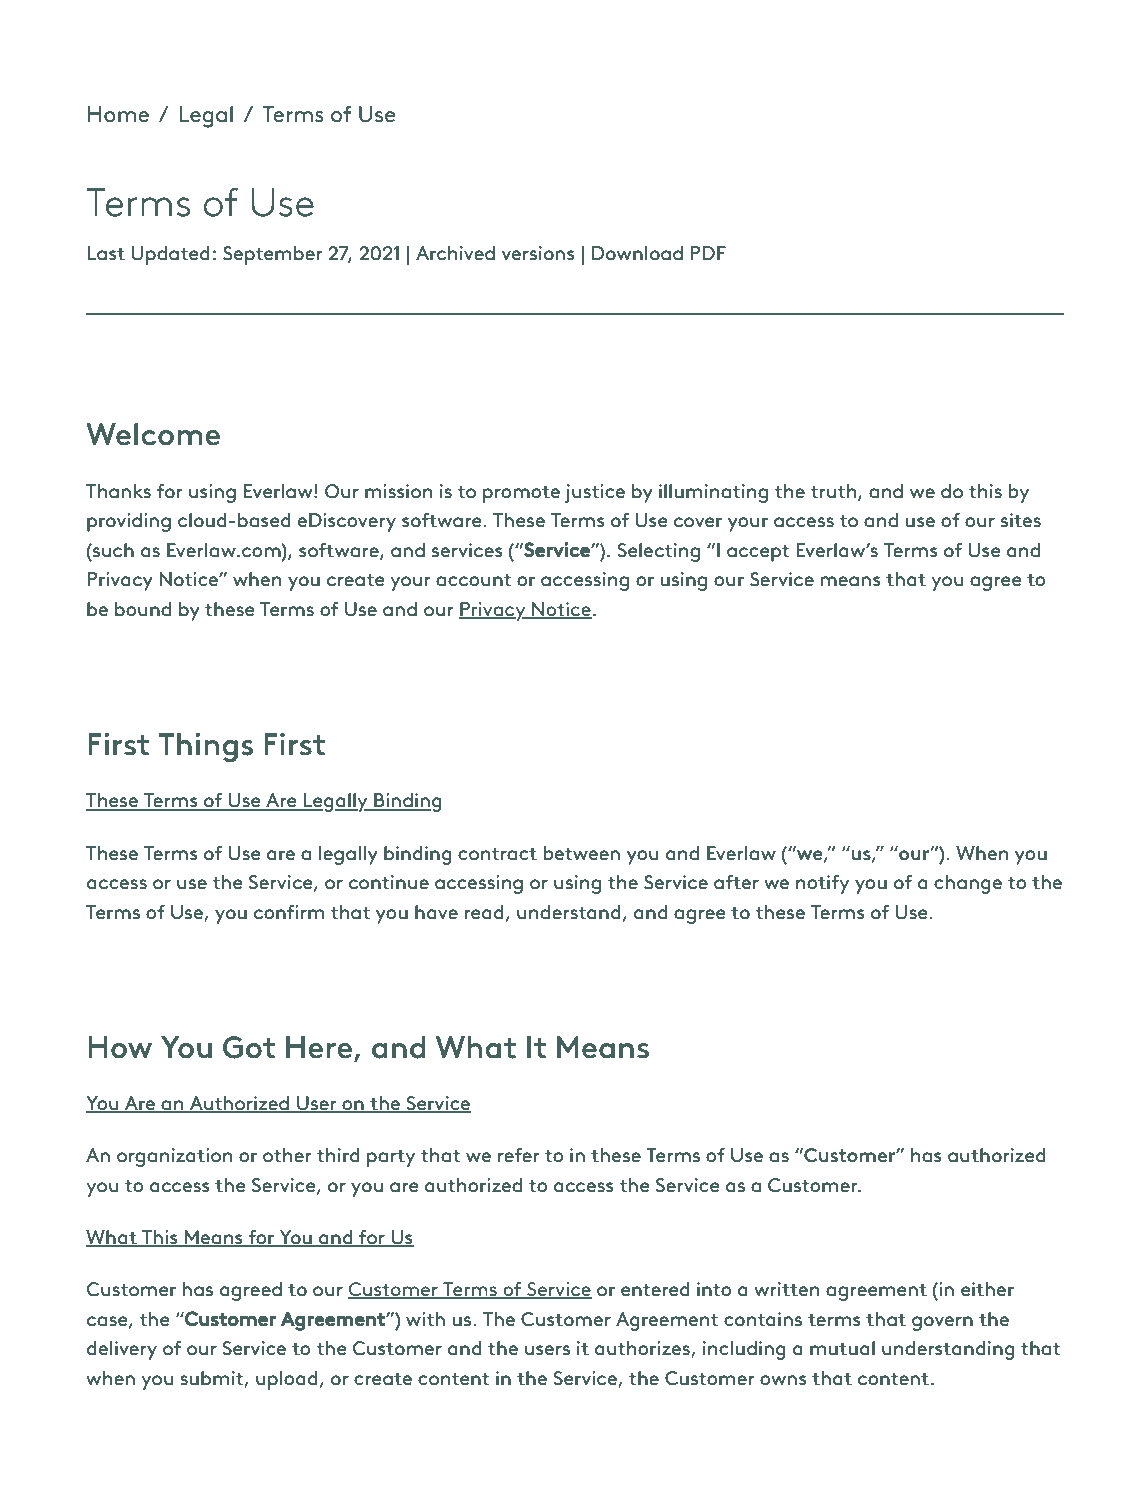 Image resolution: width=1148 pixels, height=1486 pixels. Describe the element at coordinates (205, 747) in the screenshot. I see `Things` at that location.
